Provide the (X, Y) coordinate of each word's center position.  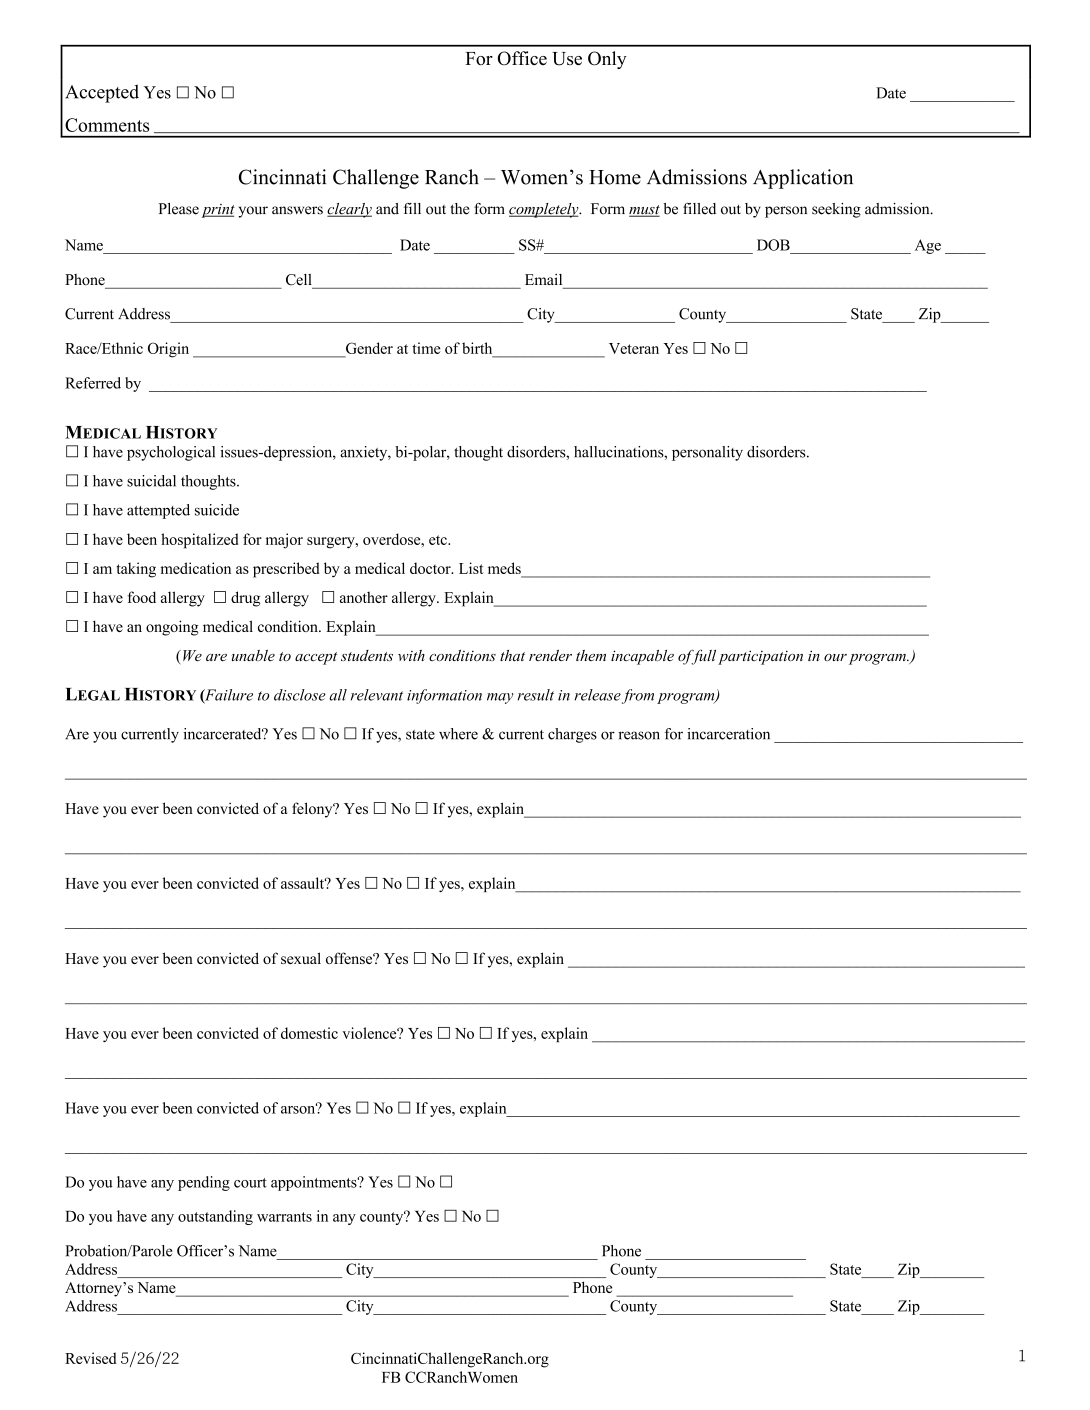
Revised (91, 1358)
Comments (107, 125)
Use (567, 59)
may (500, 698)
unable (253, 655)
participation (760, 657)
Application (803, 179)
